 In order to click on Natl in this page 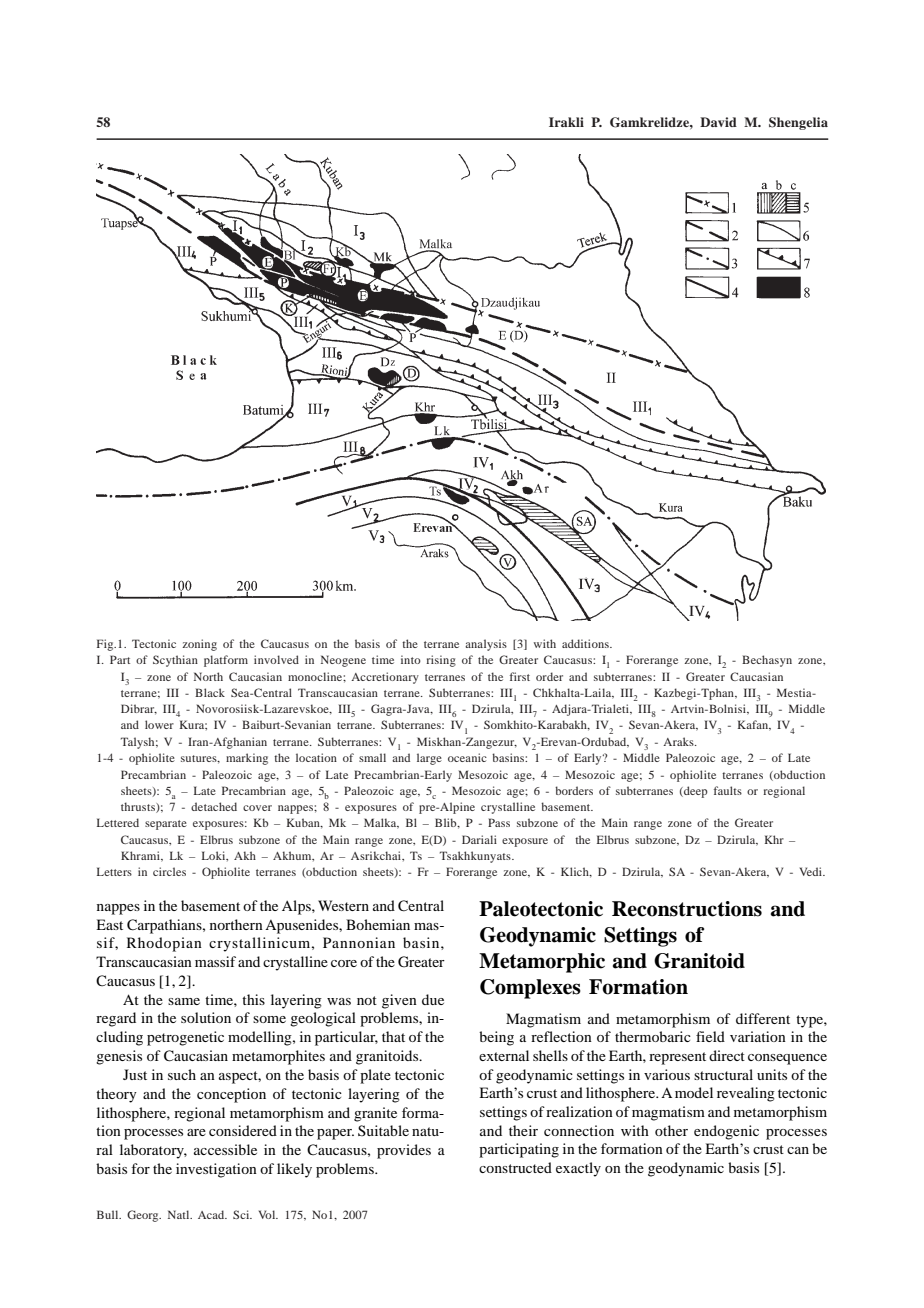, I will do `click(180, 1214)`.
